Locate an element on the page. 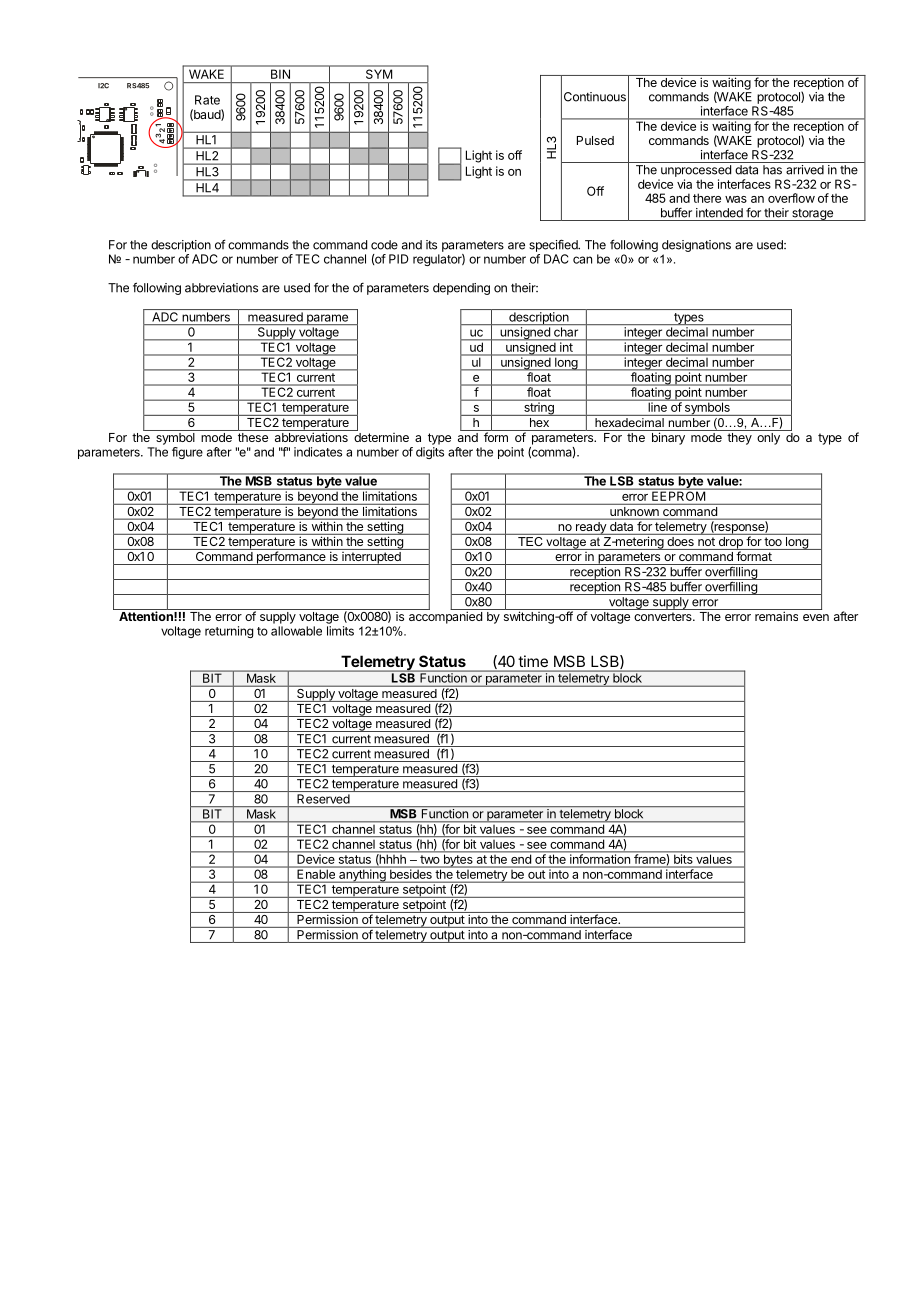 The height and width of the page is (1308, 924). depending is located at coordinates (461, 289).
